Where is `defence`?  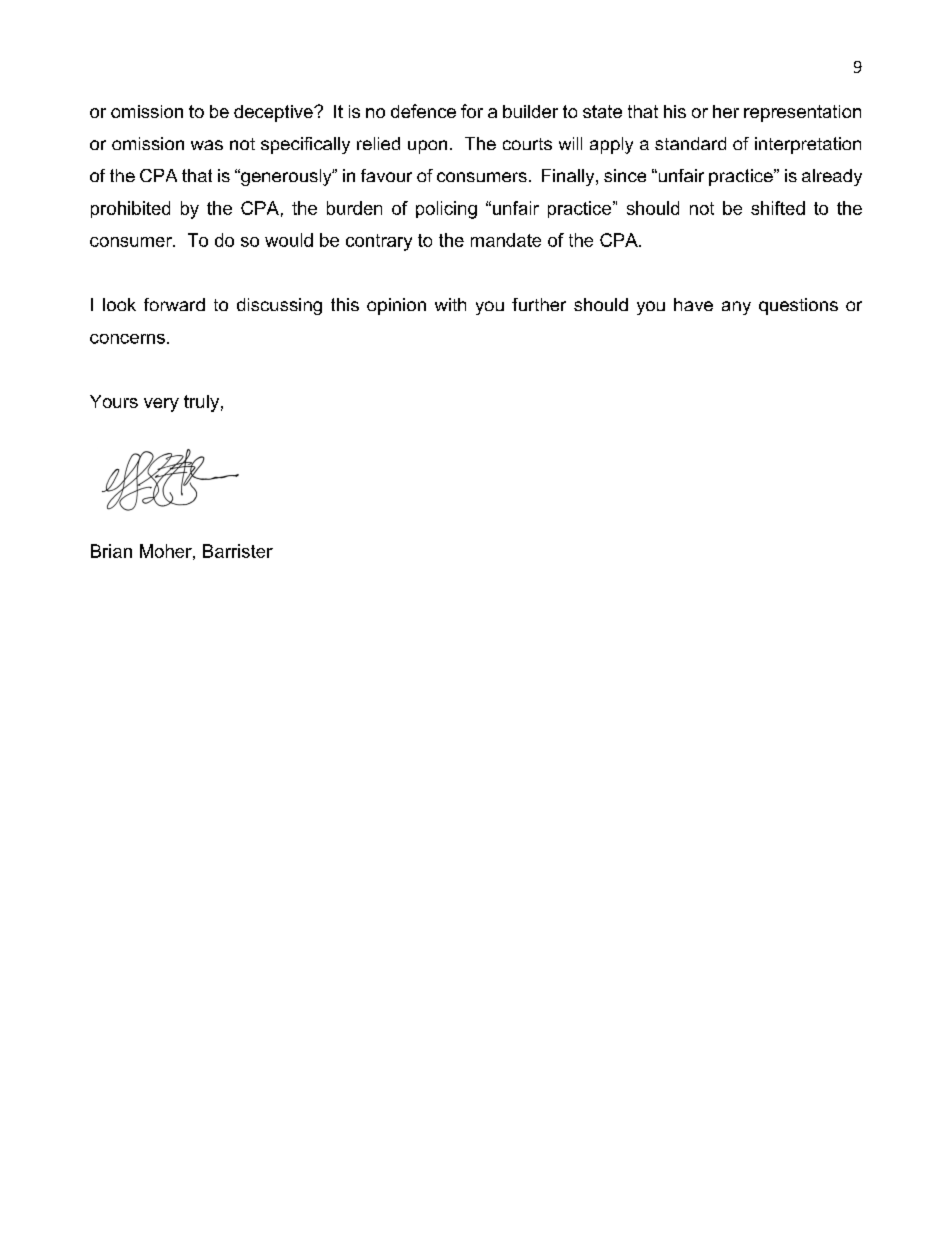 defence is located at coordinates (423, 111).
